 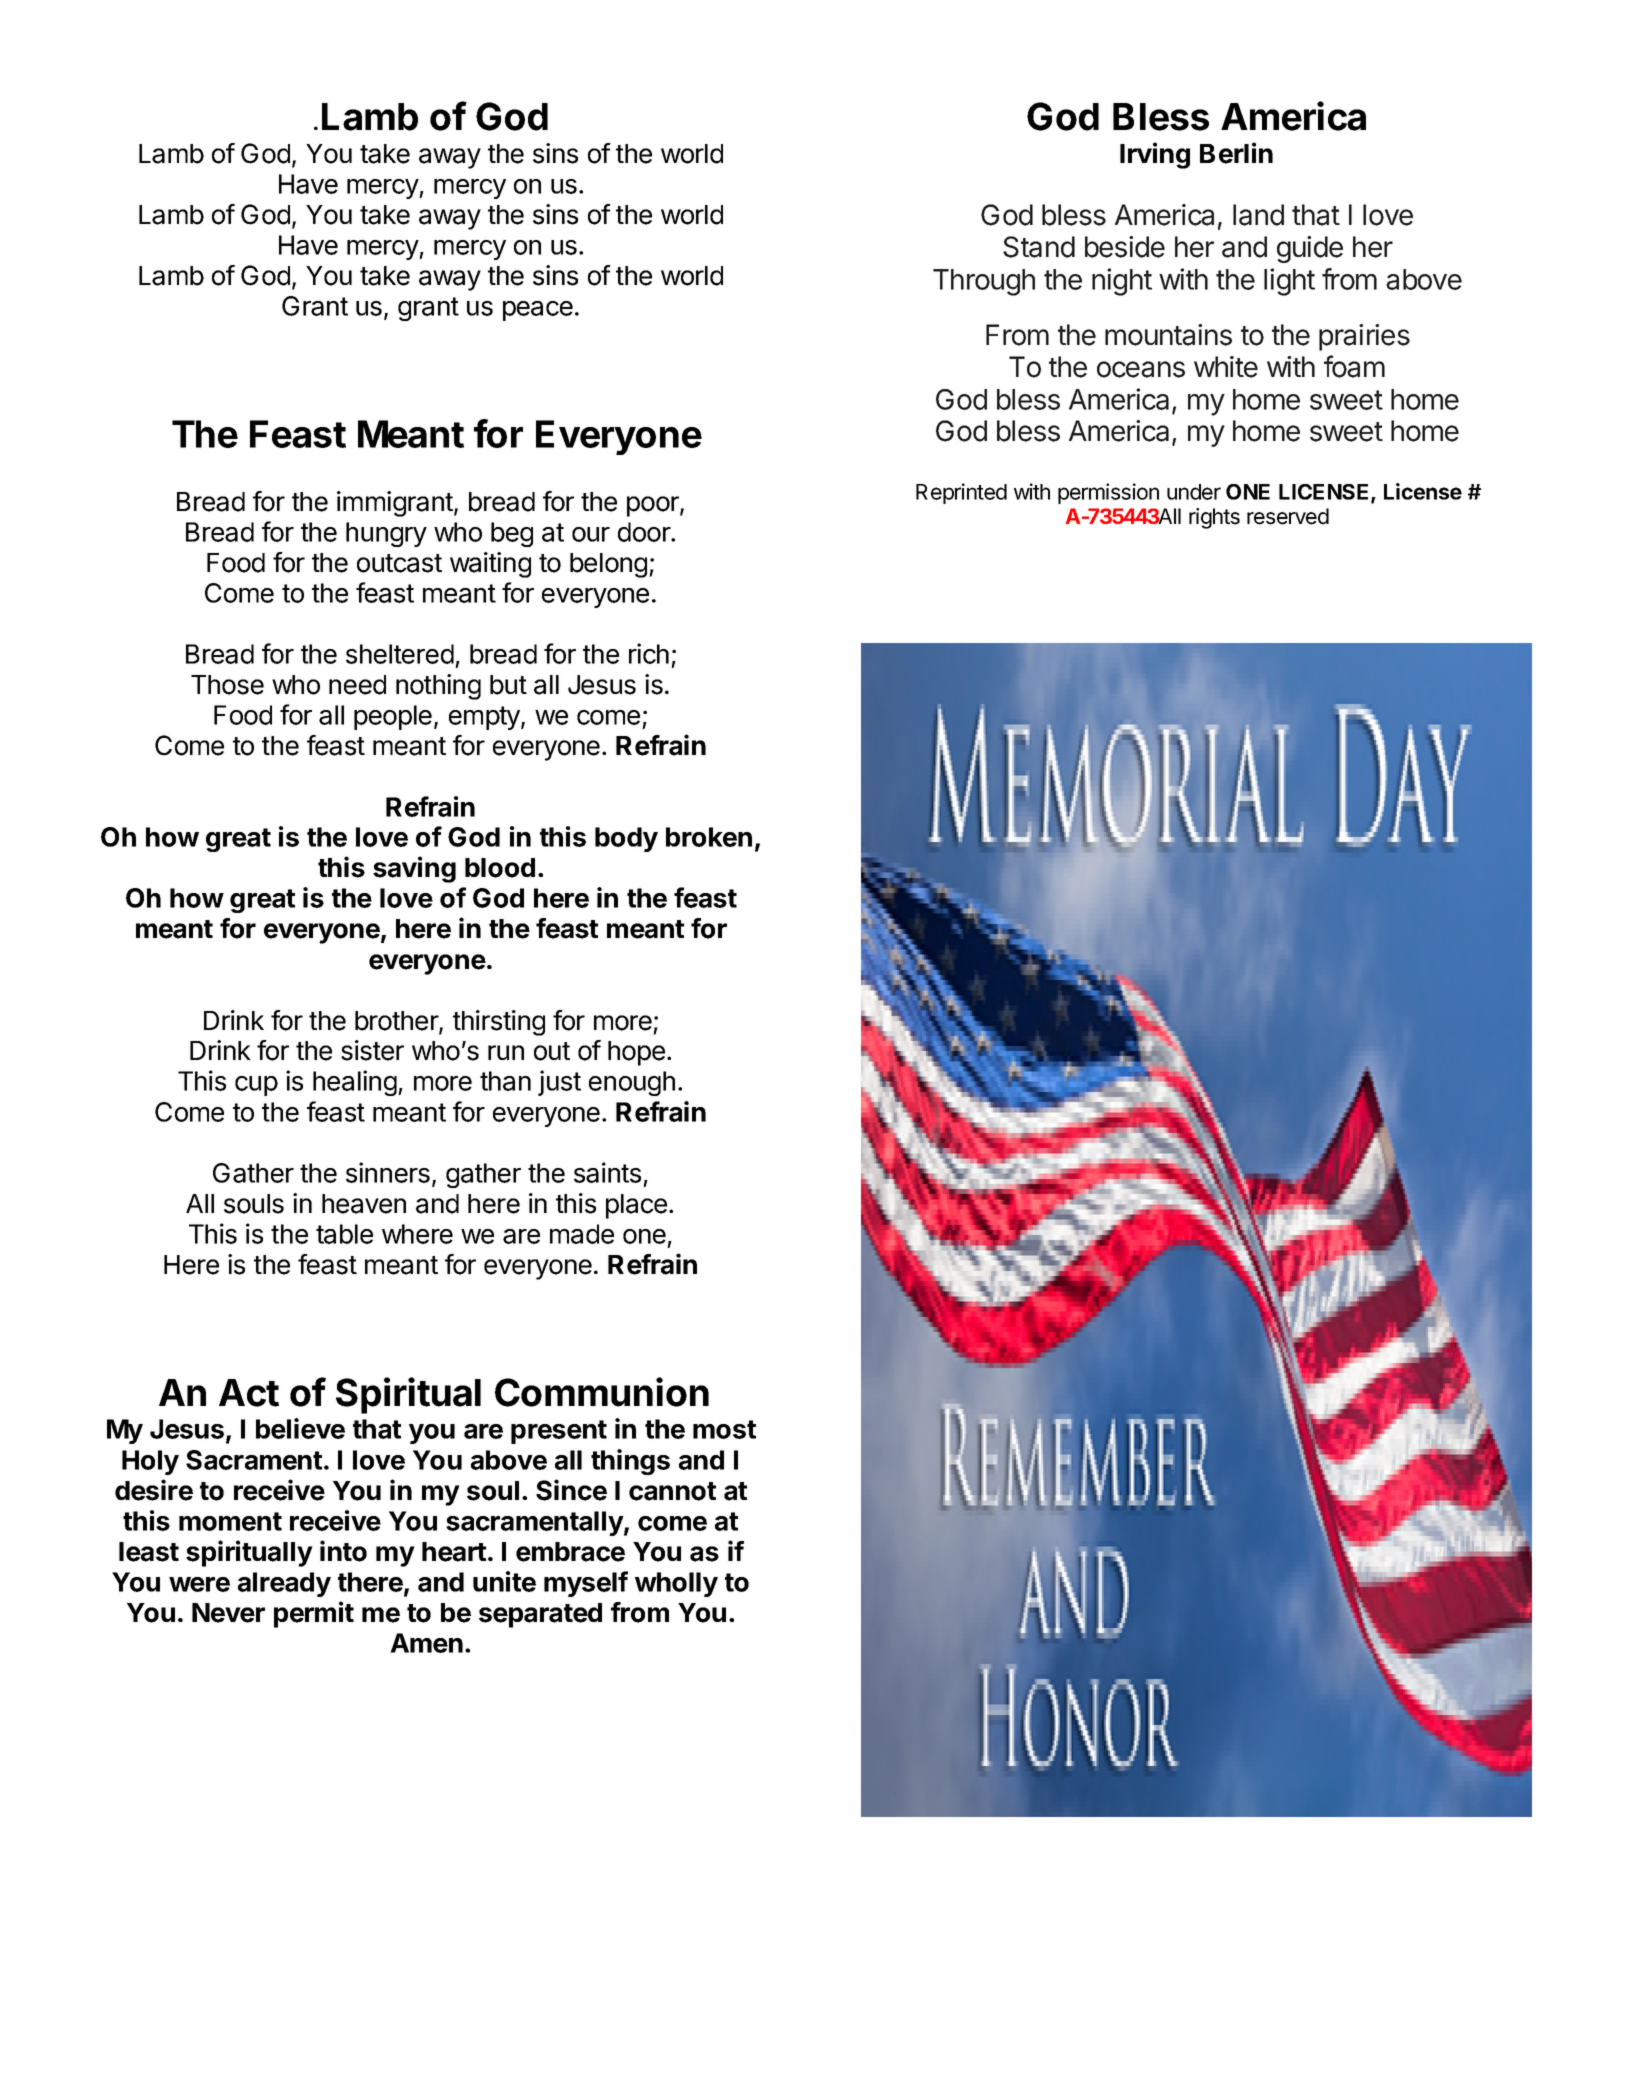 What do you see at coordinates (636, 1206) in the image?
I see `place` at bounding box center [636, 1206].
